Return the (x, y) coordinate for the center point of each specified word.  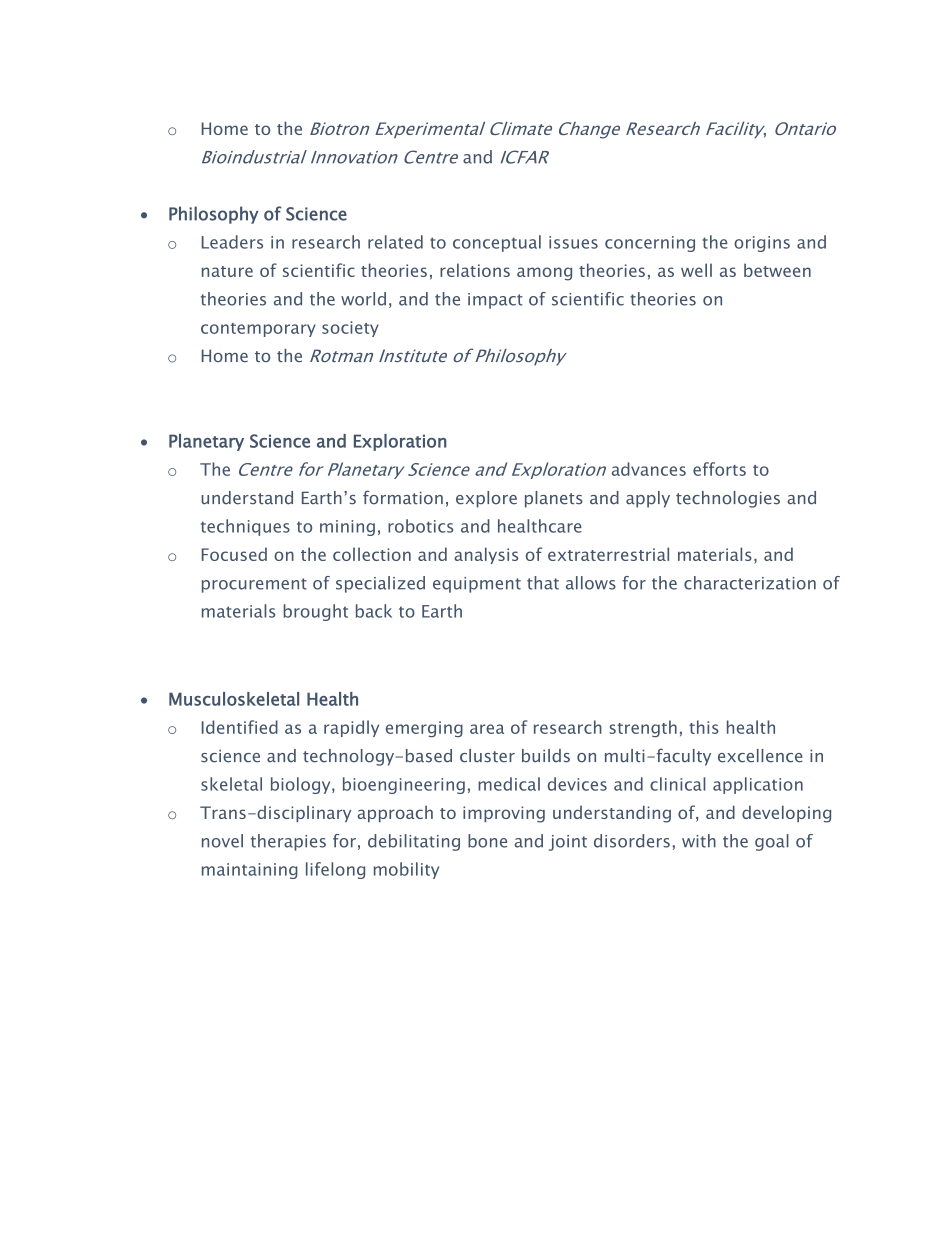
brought (316, 612)
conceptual (497, 243)
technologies (728, 499)
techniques (245, 527)
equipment (477, 585)
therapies (288, 842)
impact (495, 301)
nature (227, 271)
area (487, 729)
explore (486, 499)
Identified (240, 727)
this (704, 727)
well (696, 270)
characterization (750, 583)
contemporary (258, 330)
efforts (719, 469)
